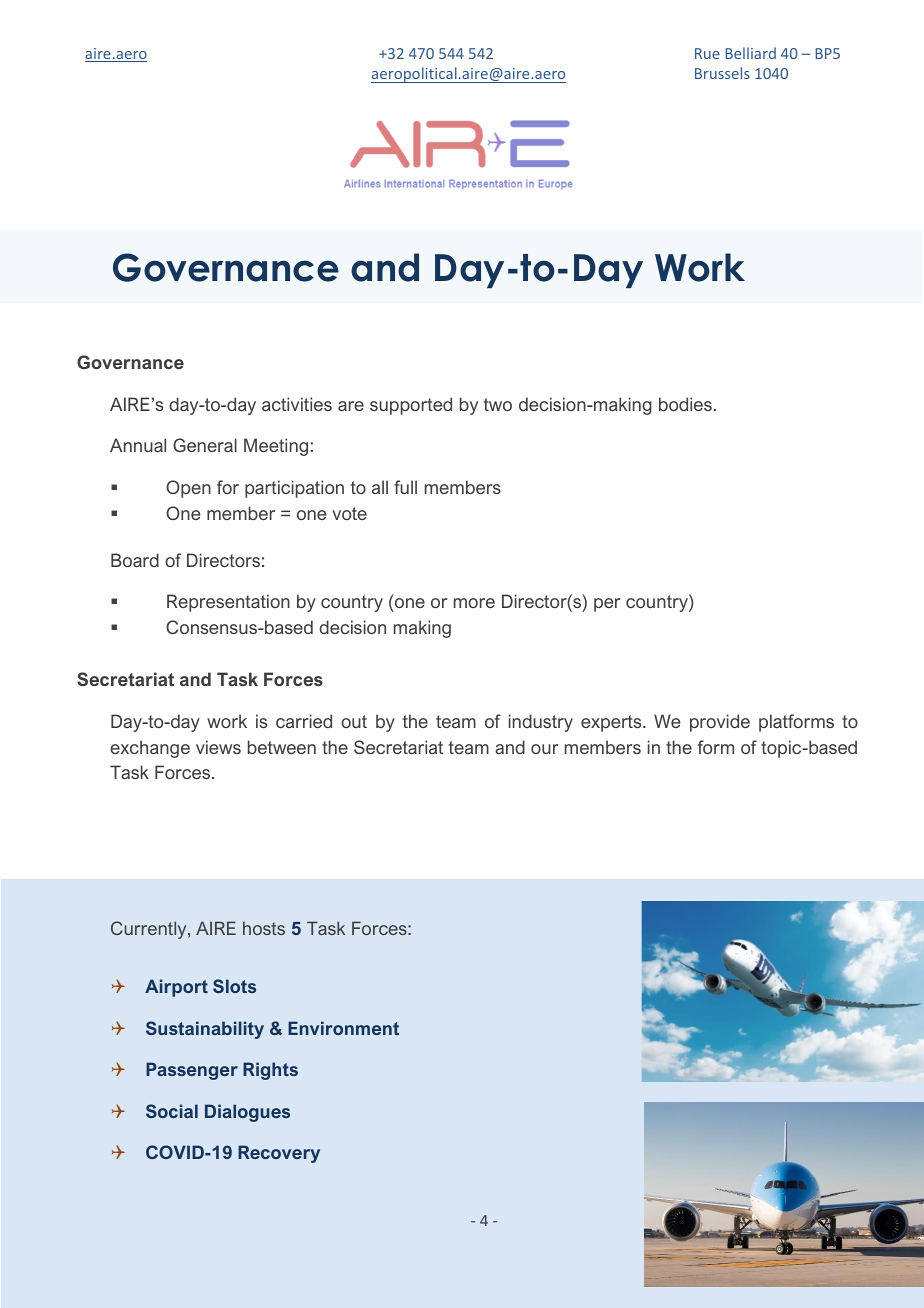 The height and width of the image is (1308, 924). What do you see at coordinates (707, 53) in the image?
I see `Rue` at bounding box center [707, 53].
